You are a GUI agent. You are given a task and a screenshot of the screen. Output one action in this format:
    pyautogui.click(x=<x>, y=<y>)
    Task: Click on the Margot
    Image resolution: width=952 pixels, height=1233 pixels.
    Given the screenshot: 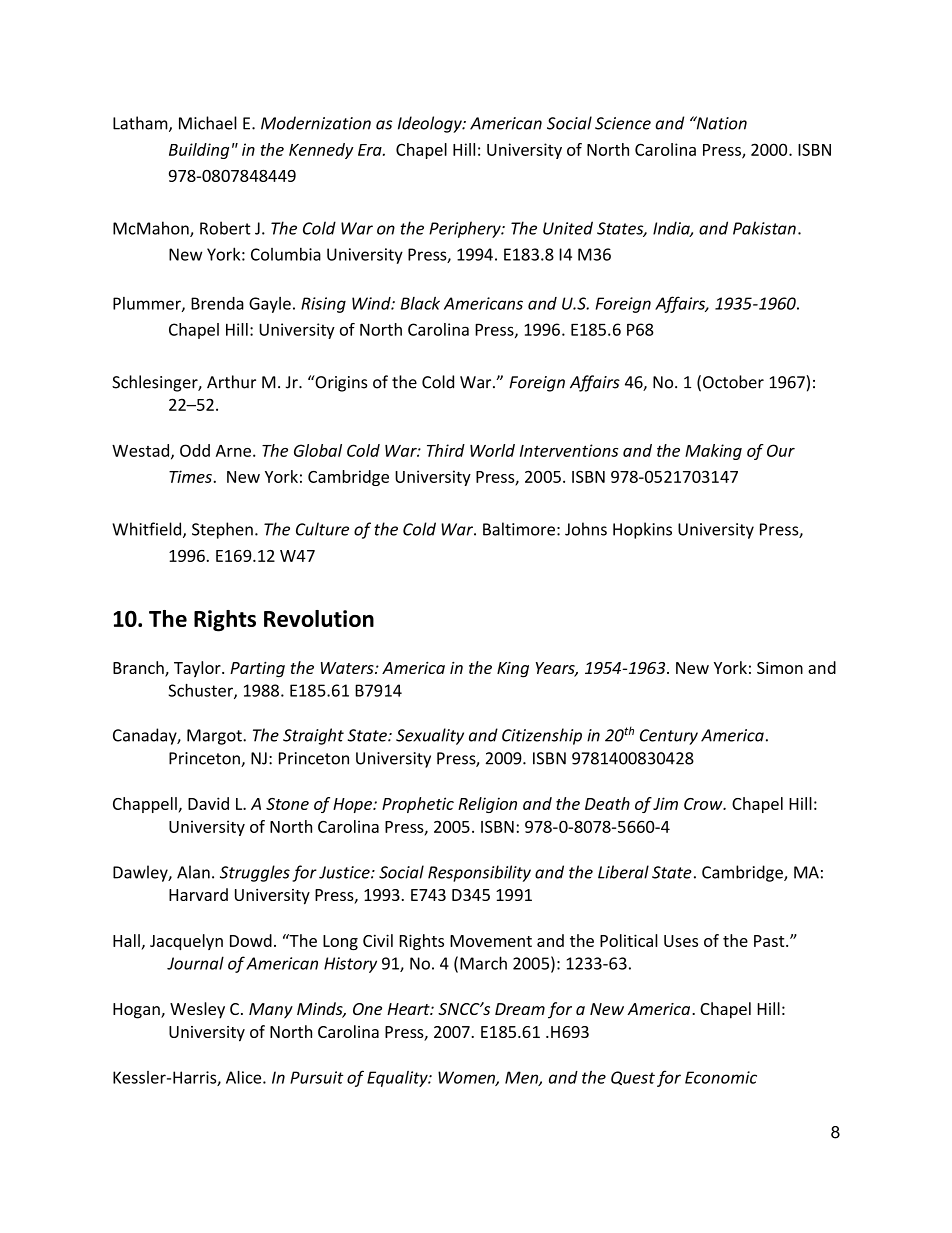 What is the action you would take?
    pyautogui.click(x=215, y=737)
